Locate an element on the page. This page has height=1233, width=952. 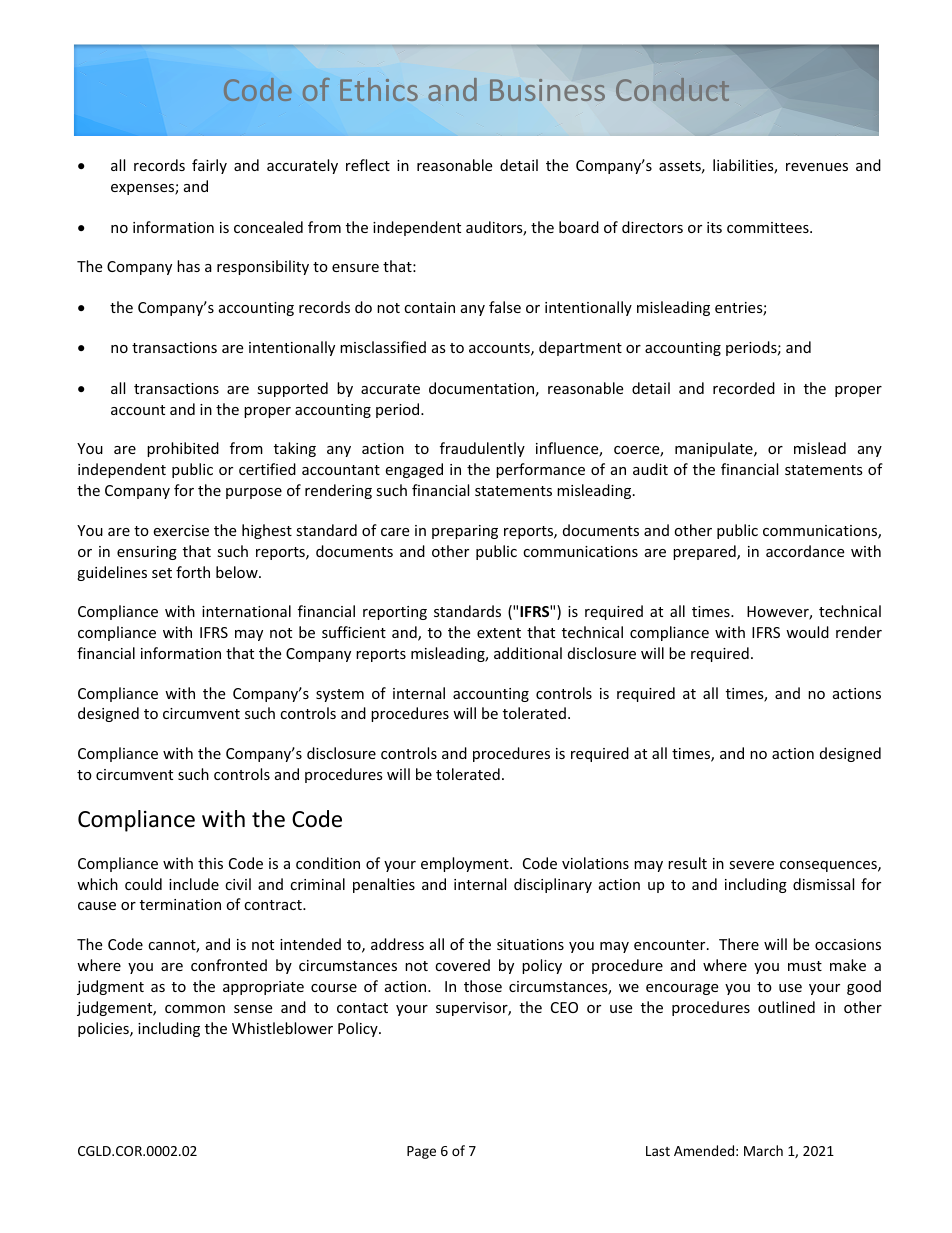
revenues is located at coordinates (817, 167).
